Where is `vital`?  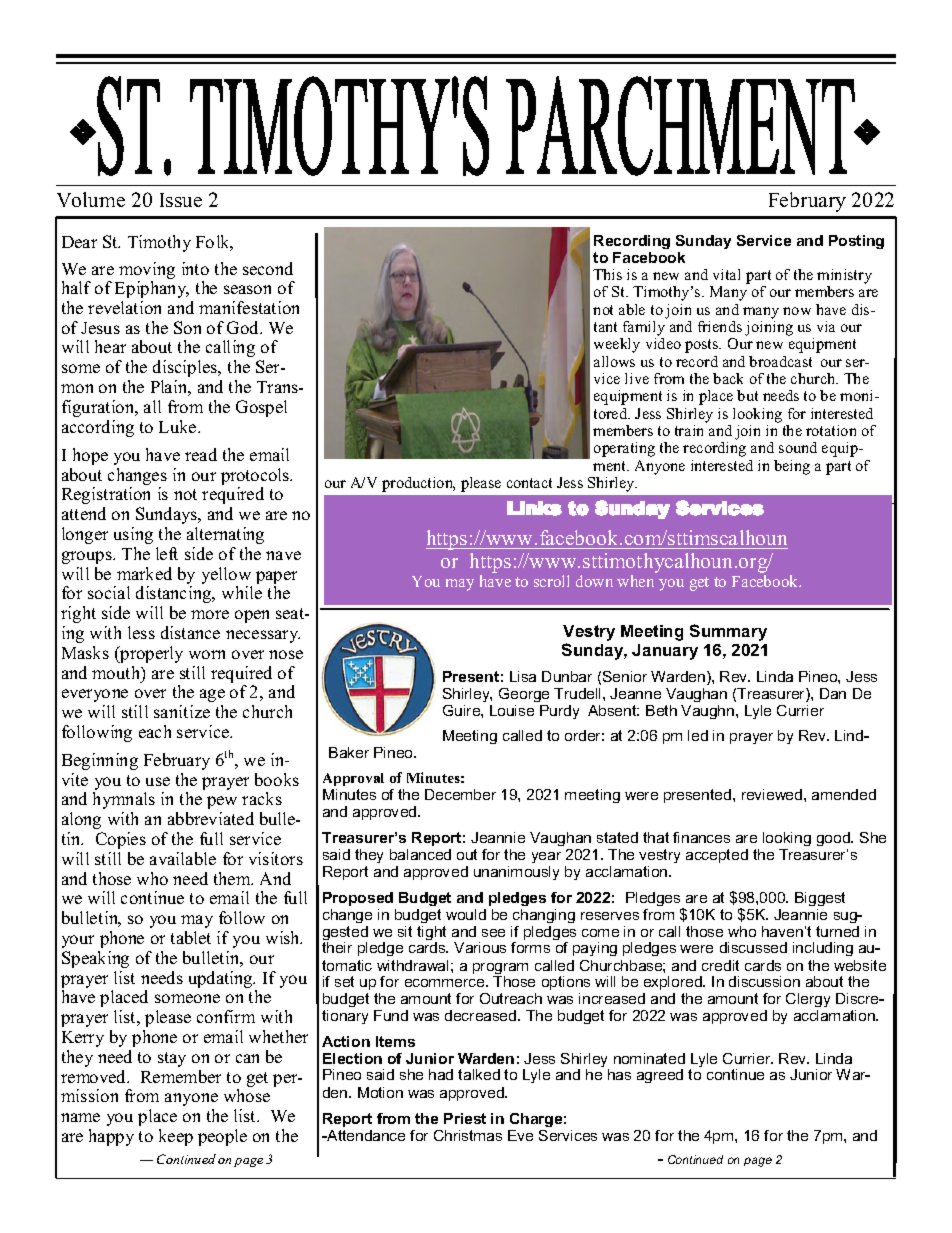 vital is located at coordinates (726, 274).
